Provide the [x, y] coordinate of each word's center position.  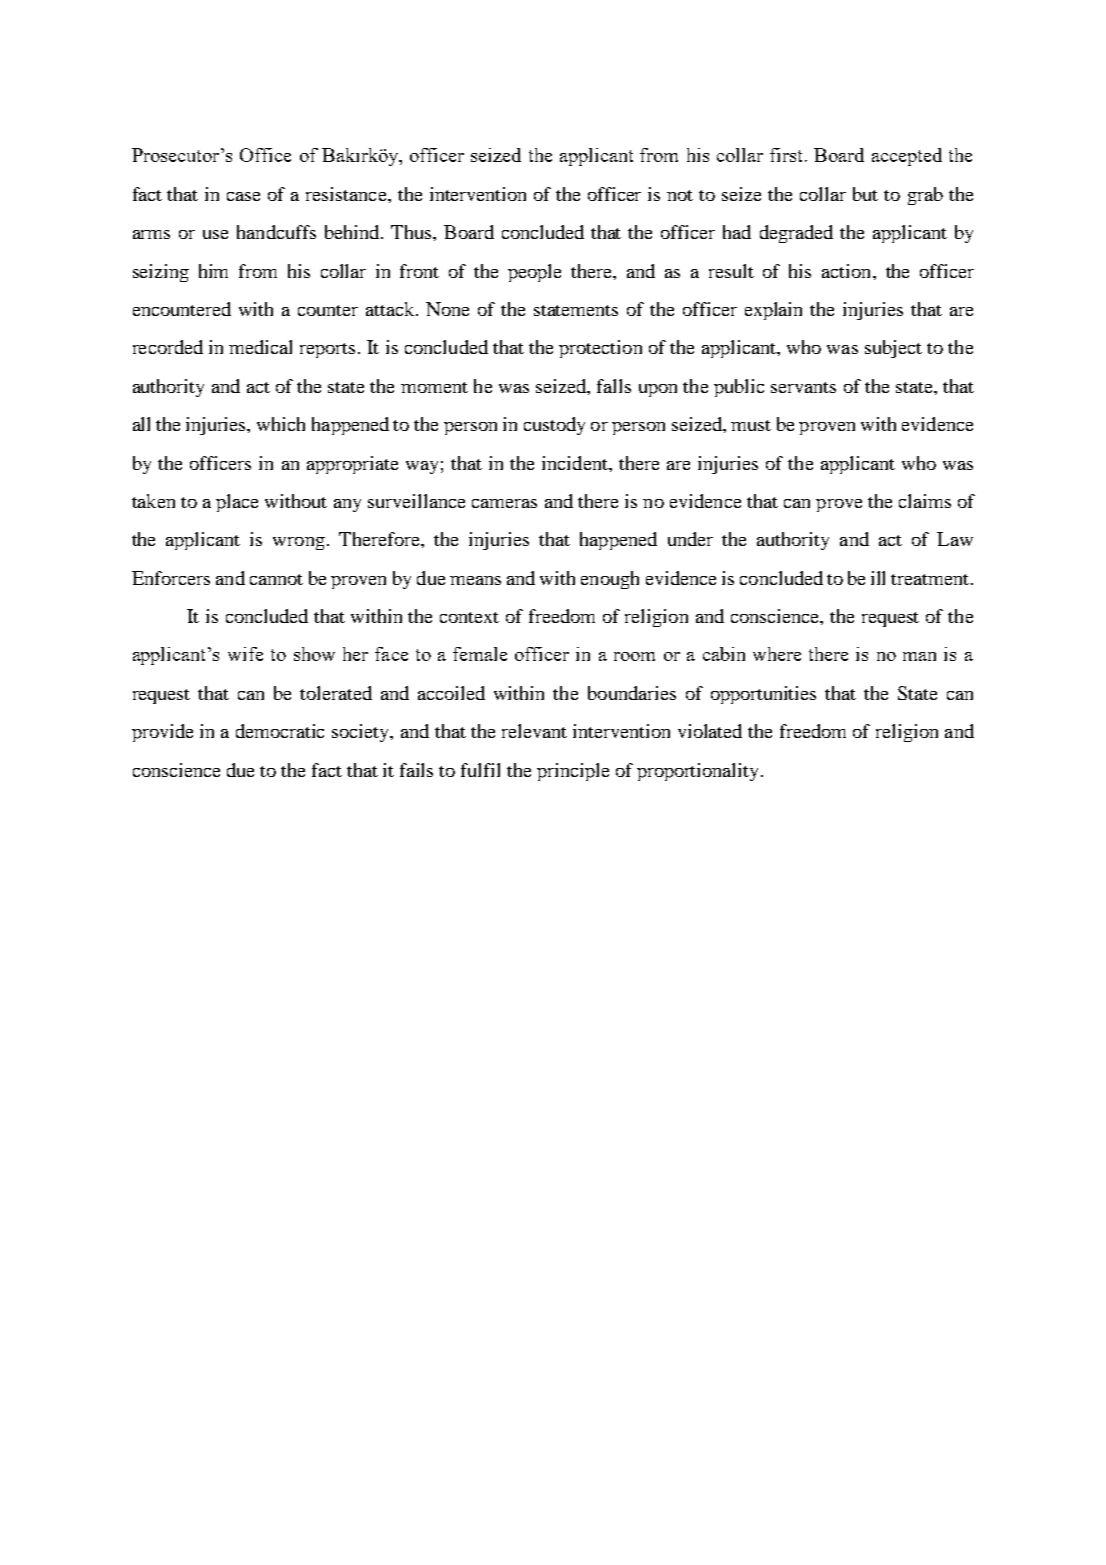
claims [925, 501]
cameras [504, 503]
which [281, 424]
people [534, 273]
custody [554, 426]
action [848, 271]
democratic [280, 731]
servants [803, 387]
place [237, 503]
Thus [412, 232]
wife [245, 654]
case [243, 196]
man [919, 656]
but [865, 194]
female [480, 654]
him [213, 271]
